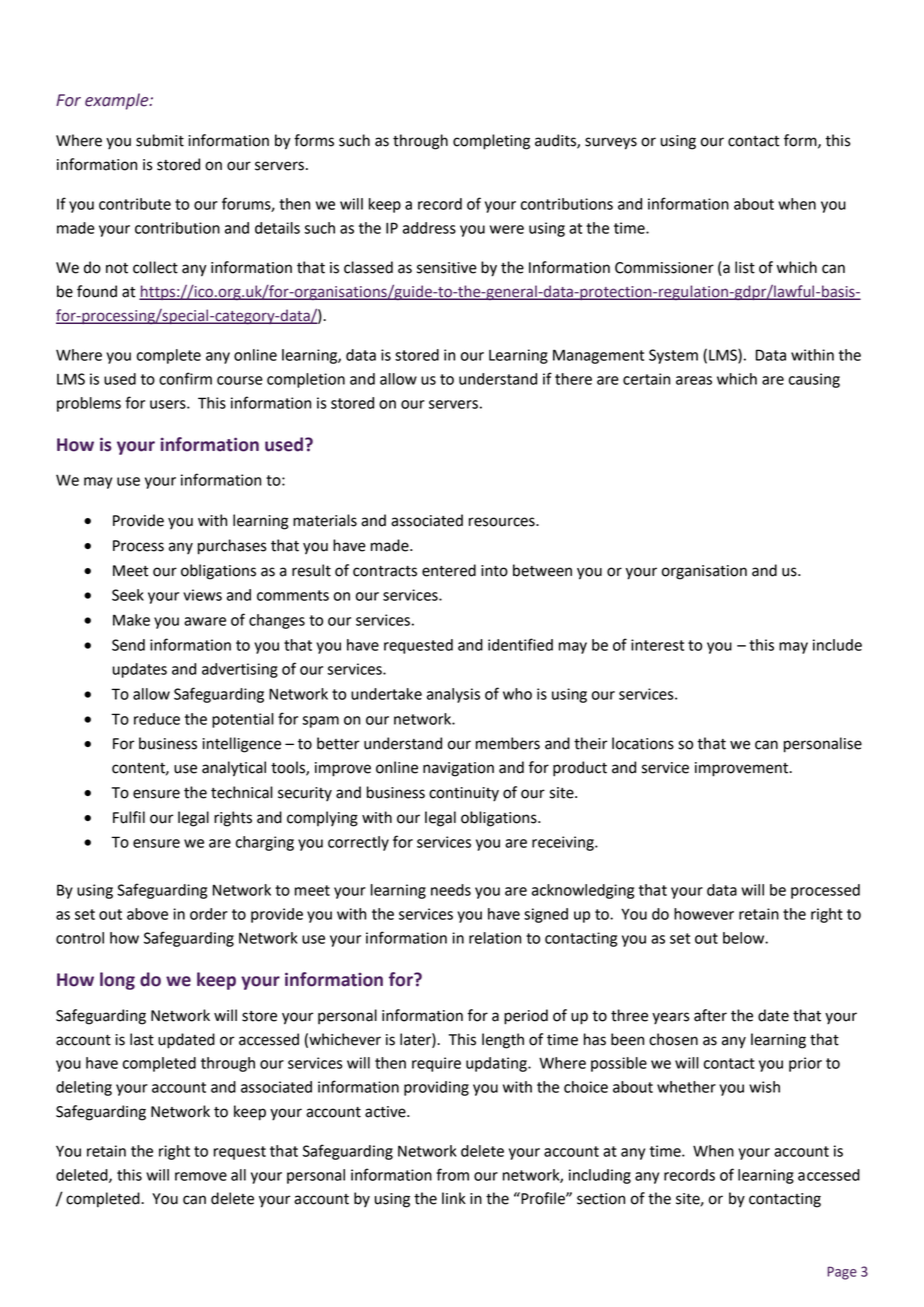 The image size is (924, 1307). I want to click on relation, so click(495, 938).
